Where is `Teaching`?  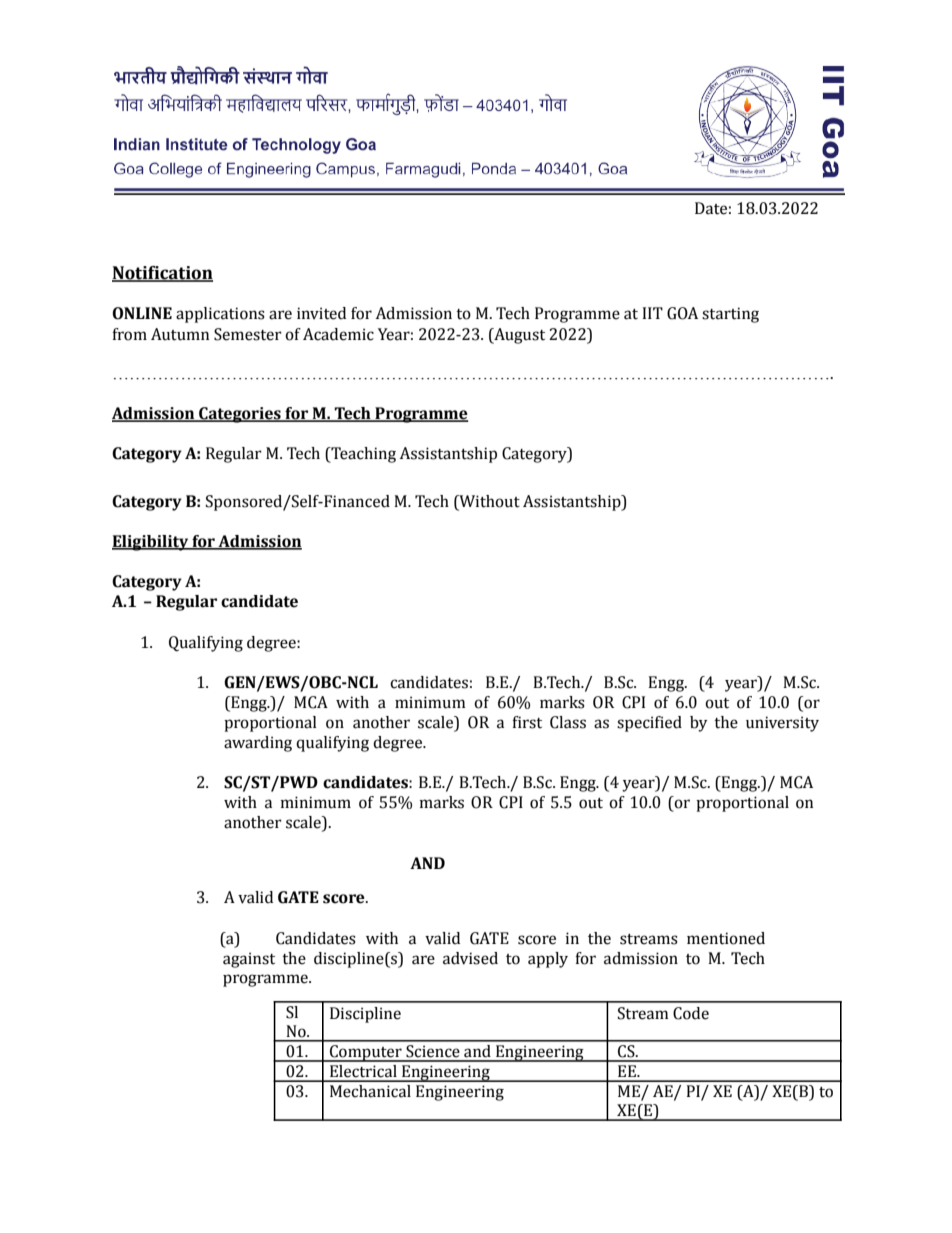 Teaching is located at coordinates (362, 455).
